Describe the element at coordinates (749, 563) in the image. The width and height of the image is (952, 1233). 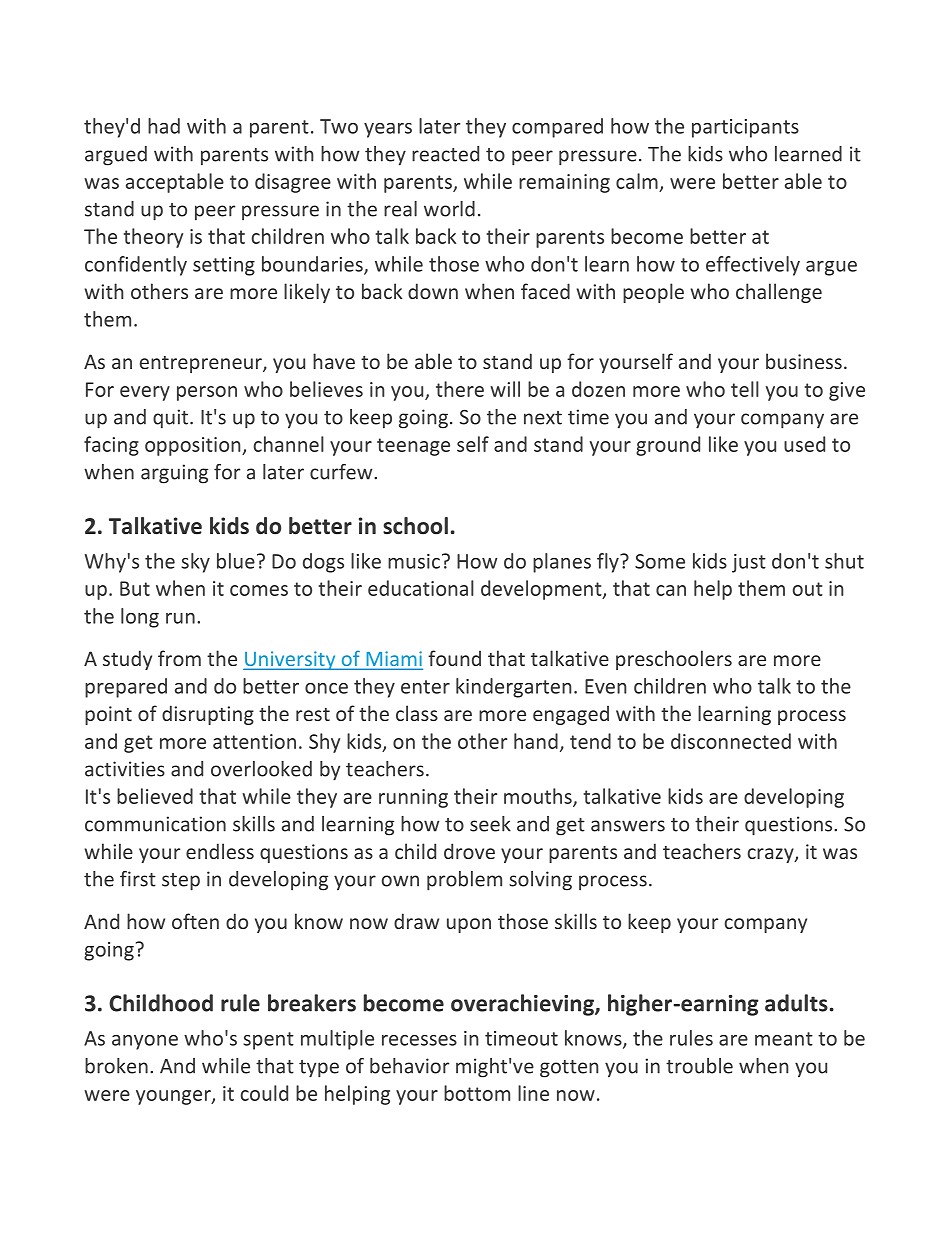
I see `just` at that location.
